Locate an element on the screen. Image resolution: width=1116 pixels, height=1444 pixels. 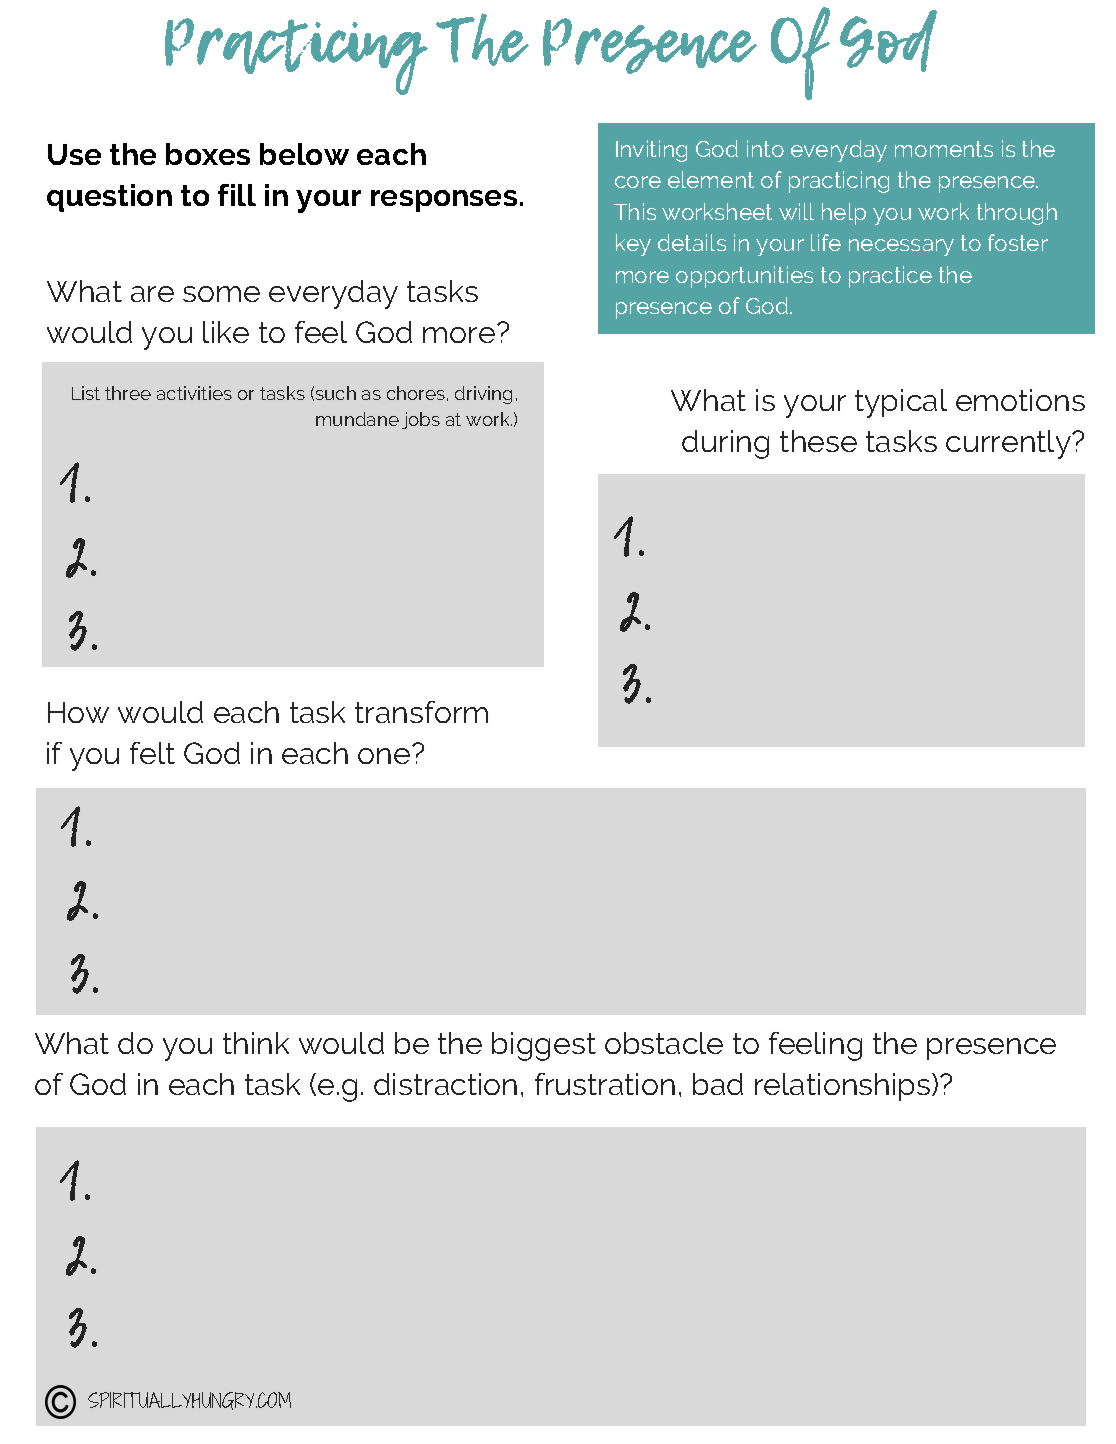
driving is located at coordinates (483, 395).
